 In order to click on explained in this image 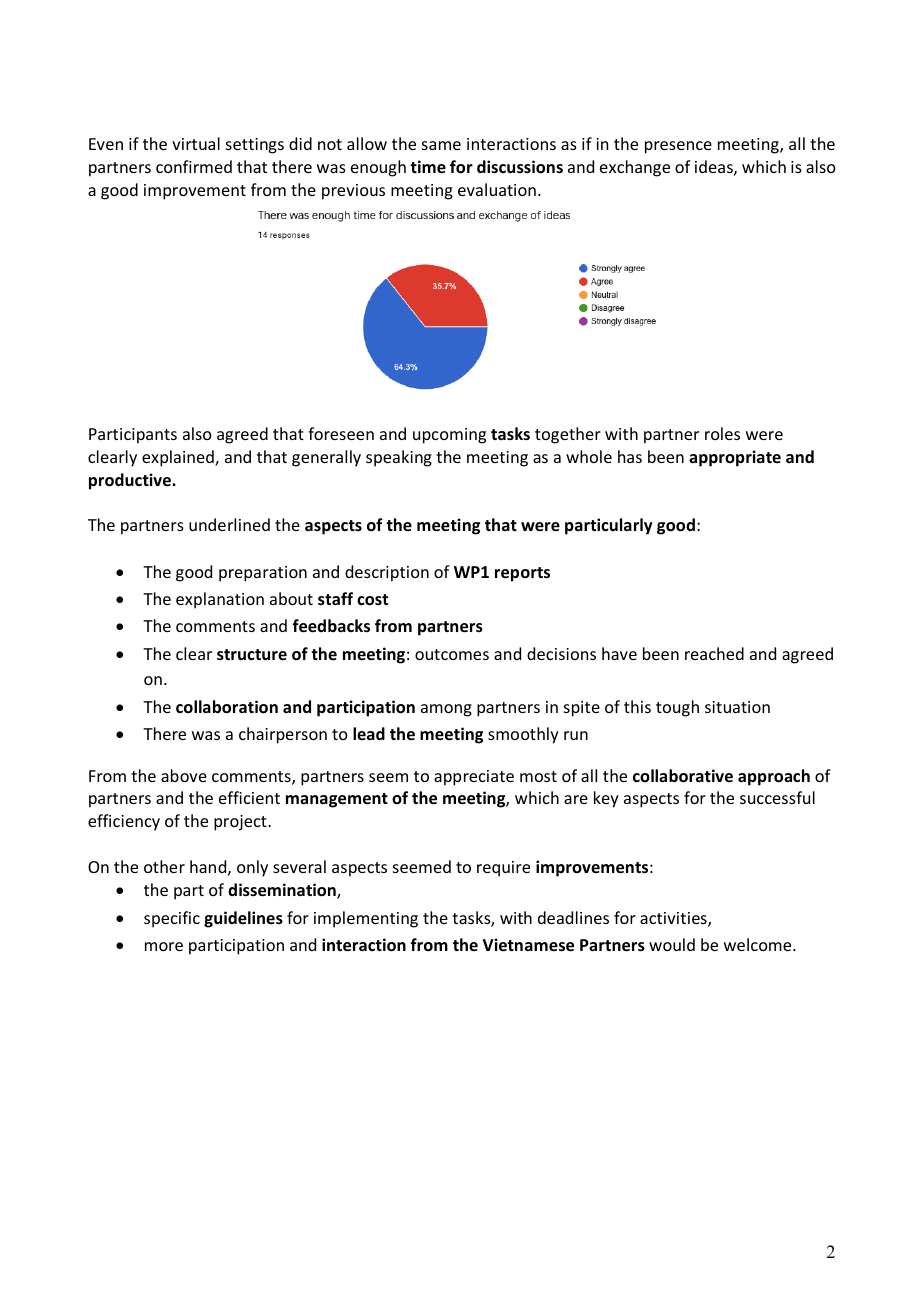, I will do `click(179, 458)`.
